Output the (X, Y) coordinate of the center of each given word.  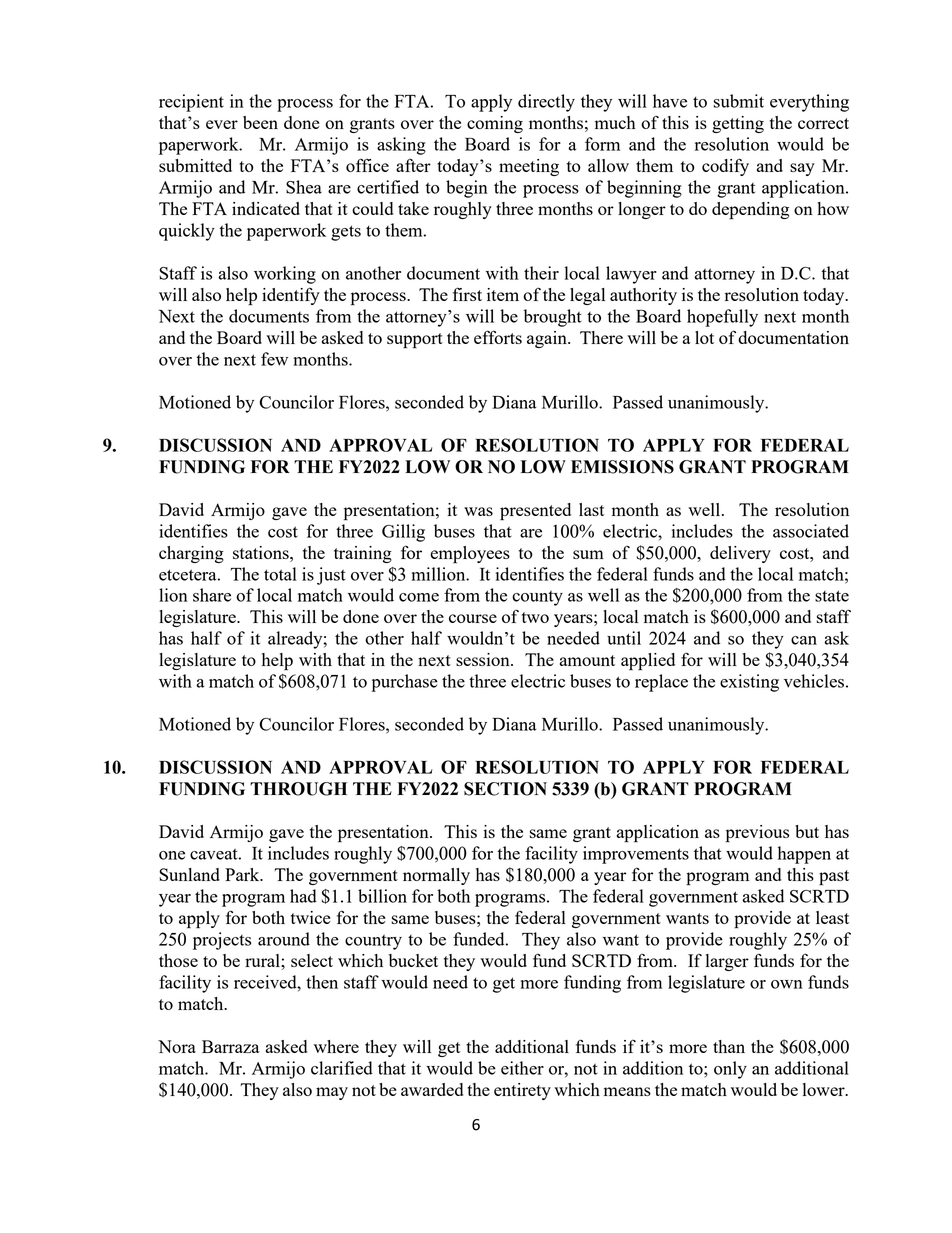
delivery (740, 554)
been (260, 122)
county (537, 598)
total (280, 574)
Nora (177, 1046)
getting (738, 124)
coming (495, 124)
